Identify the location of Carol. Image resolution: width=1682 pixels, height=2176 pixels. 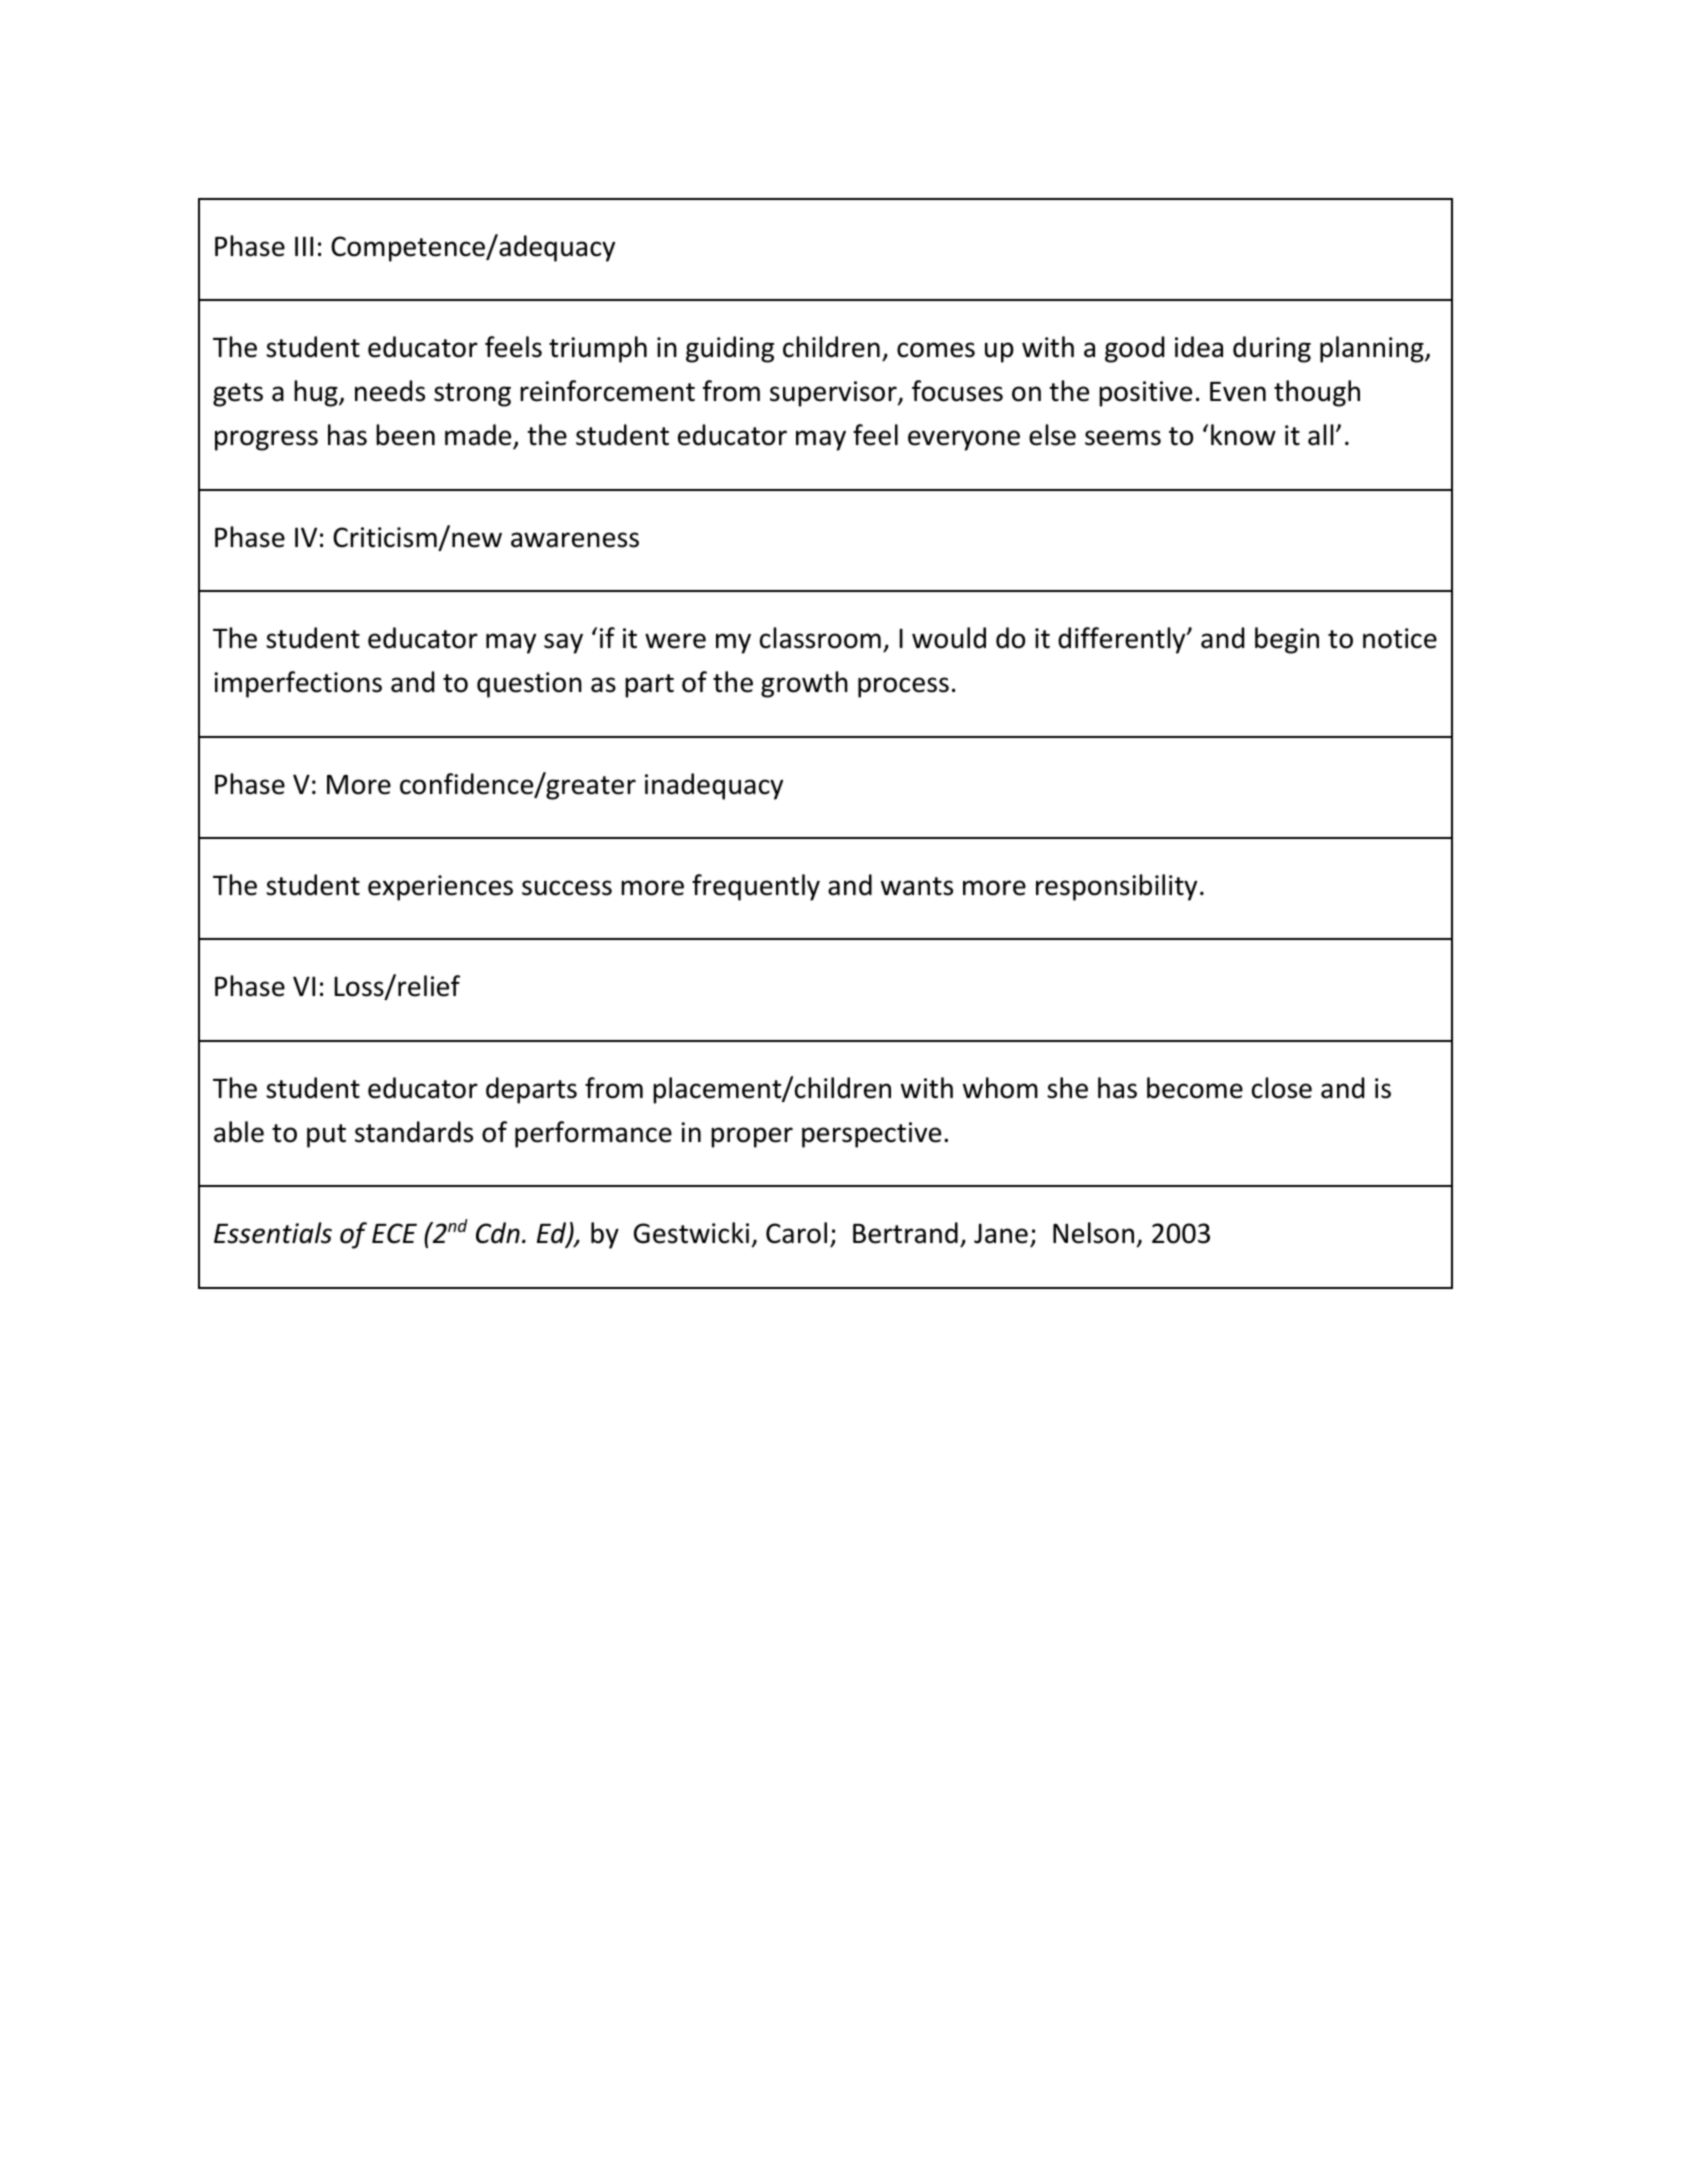
(796, 1233).
